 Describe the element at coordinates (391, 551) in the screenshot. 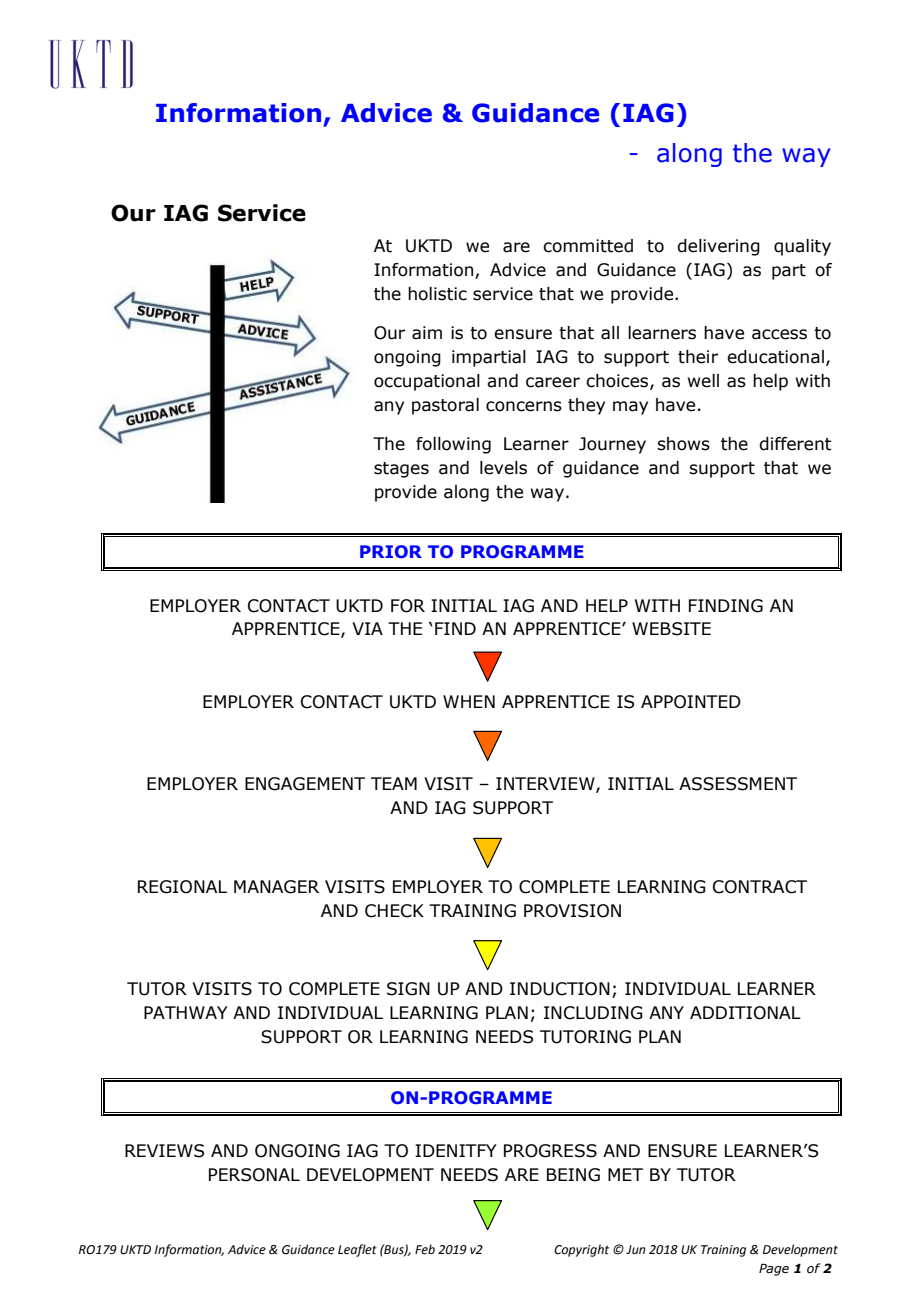

I see `PRIOR` at that location.
